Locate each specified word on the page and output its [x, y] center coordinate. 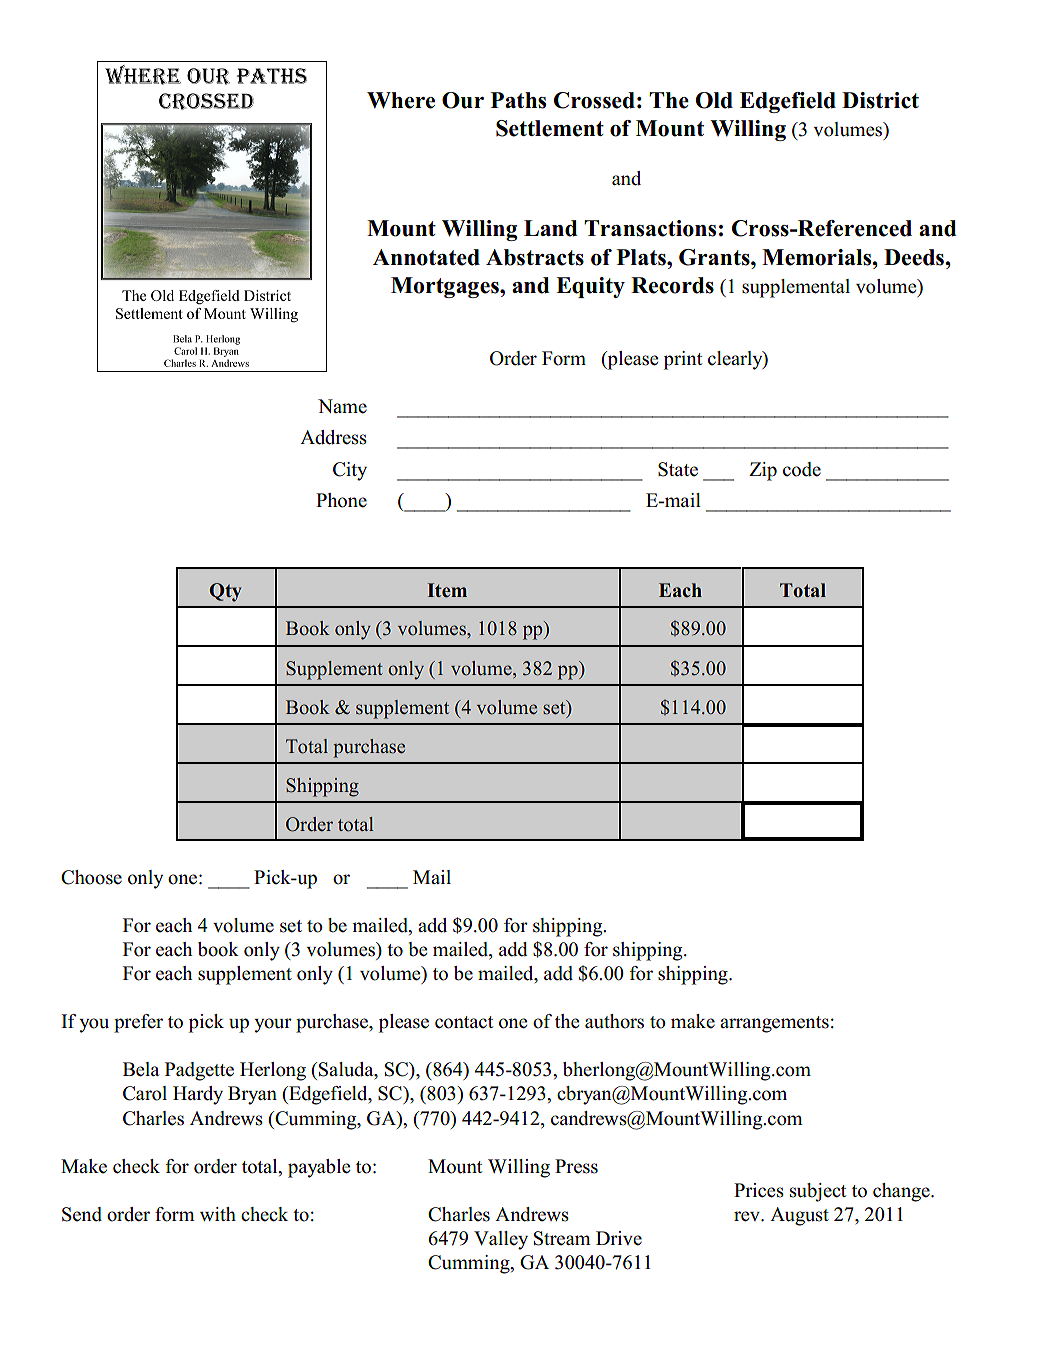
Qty [225, 592]
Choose [91, 877]
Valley [501, 1240]
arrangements [774, 1024]
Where [401, 100]
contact [464, 1022]
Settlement [550, 128]
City [350, 471]
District [880, 100]
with [218, 1214]
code [802, 469]
